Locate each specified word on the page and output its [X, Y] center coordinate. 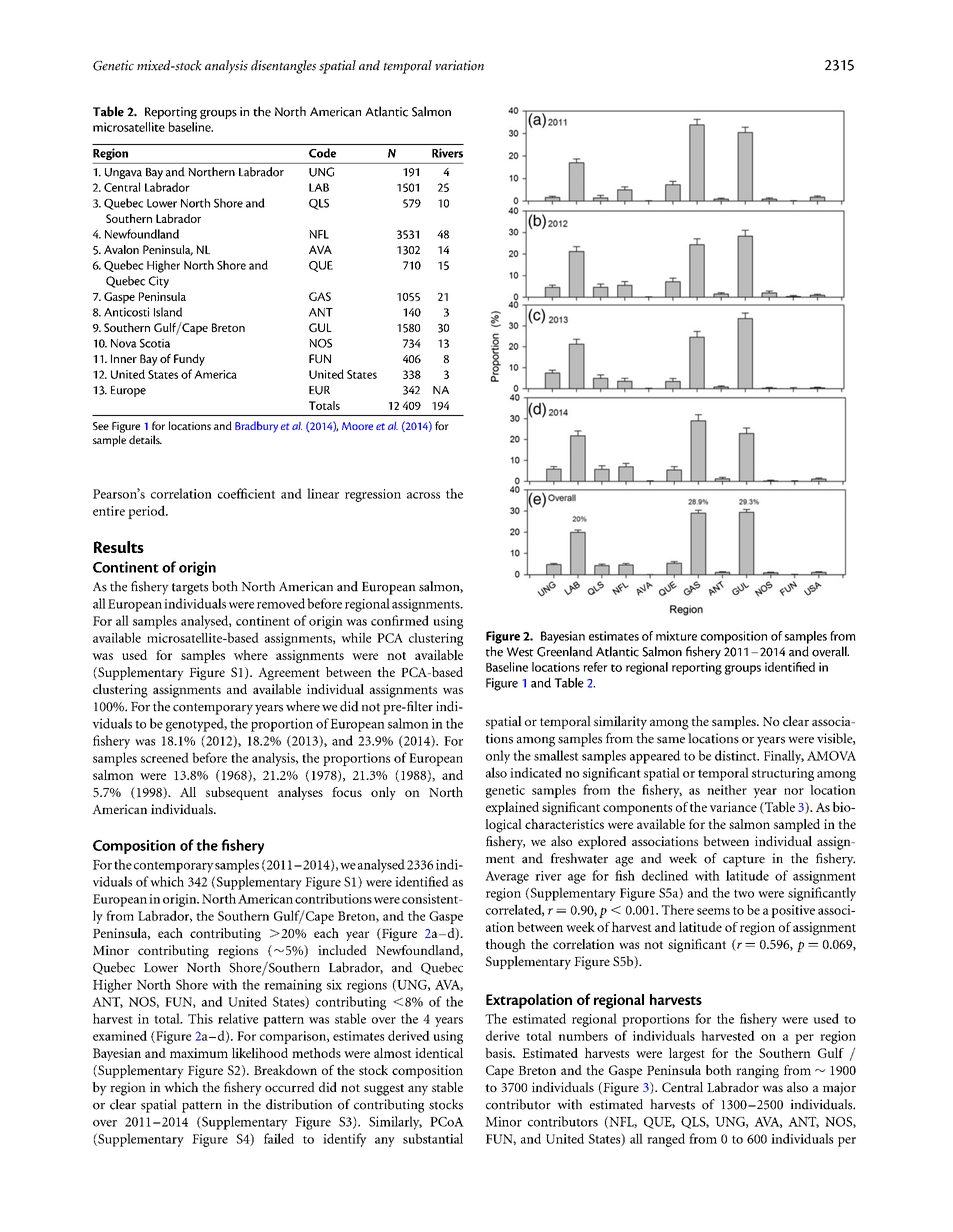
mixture [676, 636]
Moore [357, 426]
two [744, 893]
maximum [199, 1053]
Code [322, 153]
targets [190, 589]
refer [595, 667]
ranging [757, 1072]
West [520, 652]
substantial [433, 1138]
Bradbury [256, 427]
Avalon [121, 249]
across [423, 495]
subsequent [237, 793]
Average [507, 877]
